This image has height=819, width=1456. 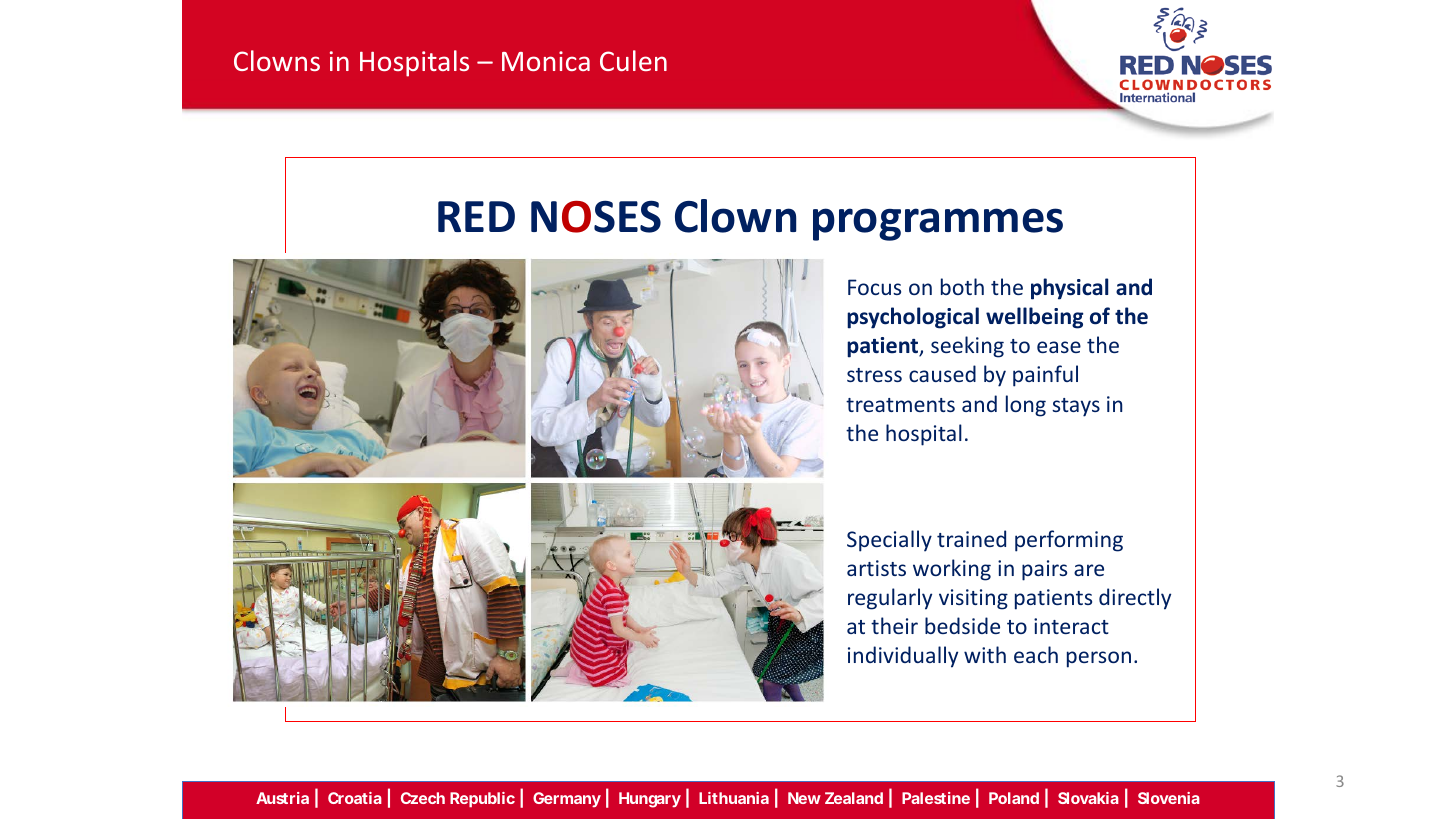 What do you see at coordinates (546, 61) in the image?
I see `Monica` at bounding box center [546, 61].
